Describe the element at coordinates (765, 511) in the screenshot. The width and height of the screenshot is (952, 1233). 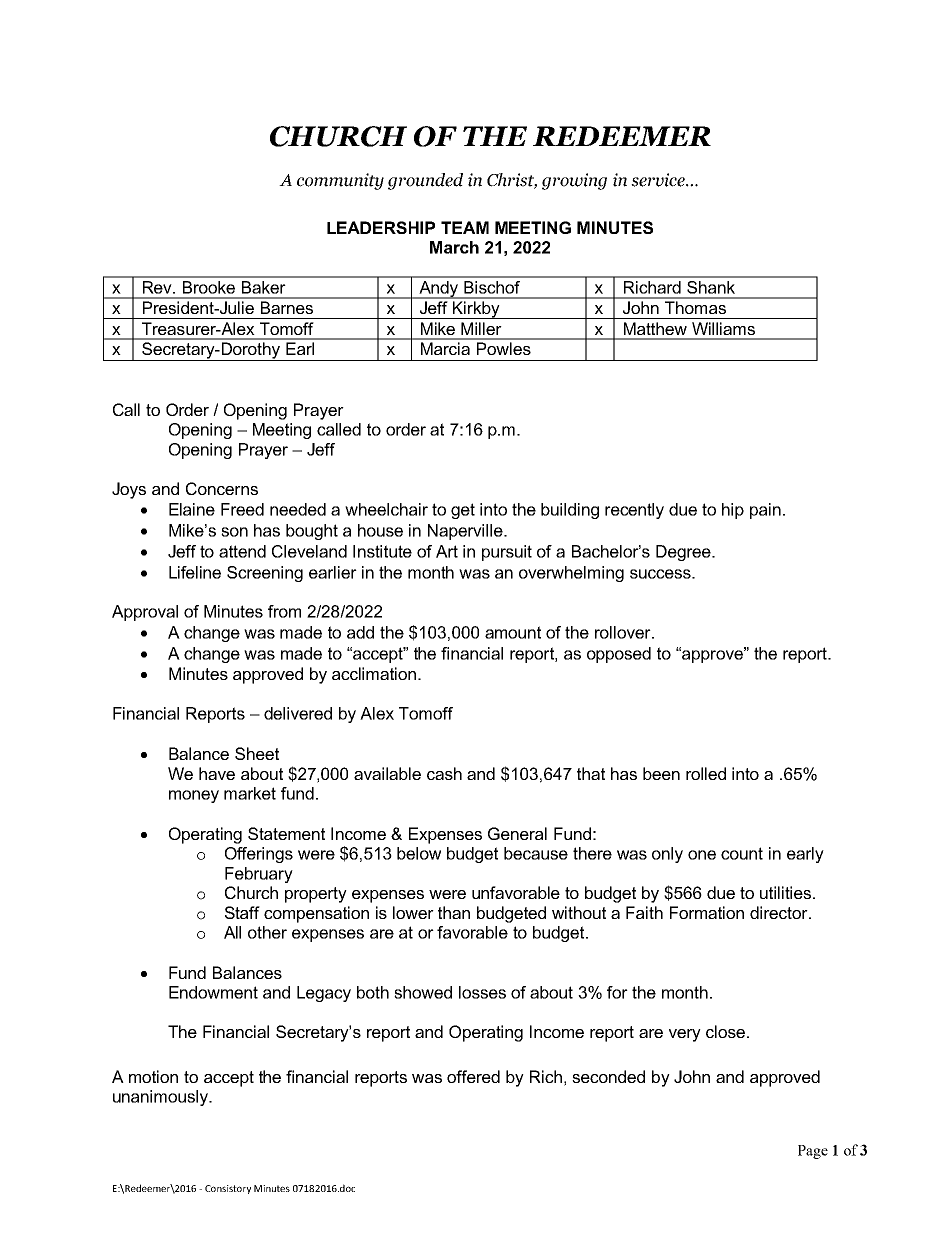
I see `pain` at that location.
